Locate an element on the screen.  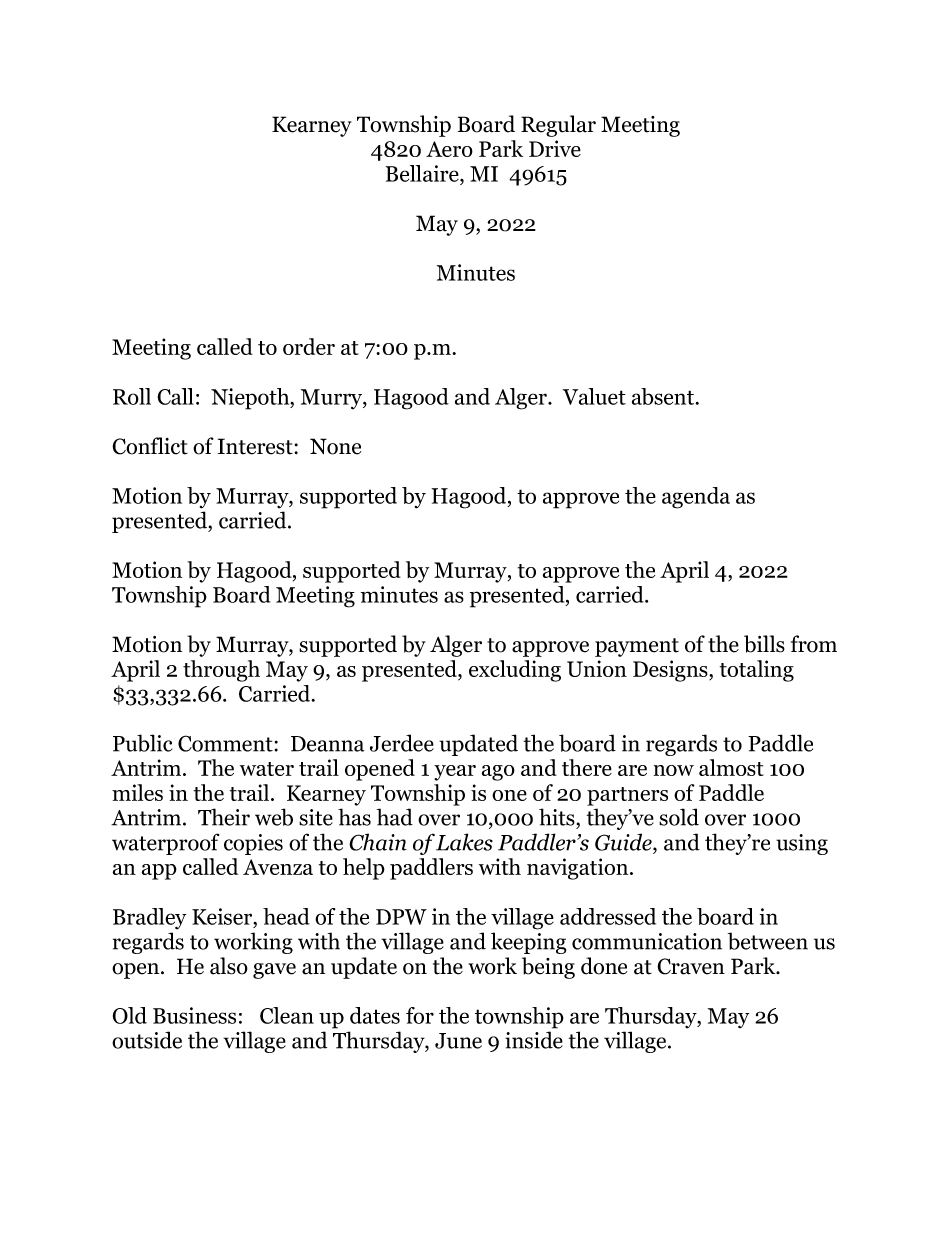
almost is located at coordinates (731, 767).
